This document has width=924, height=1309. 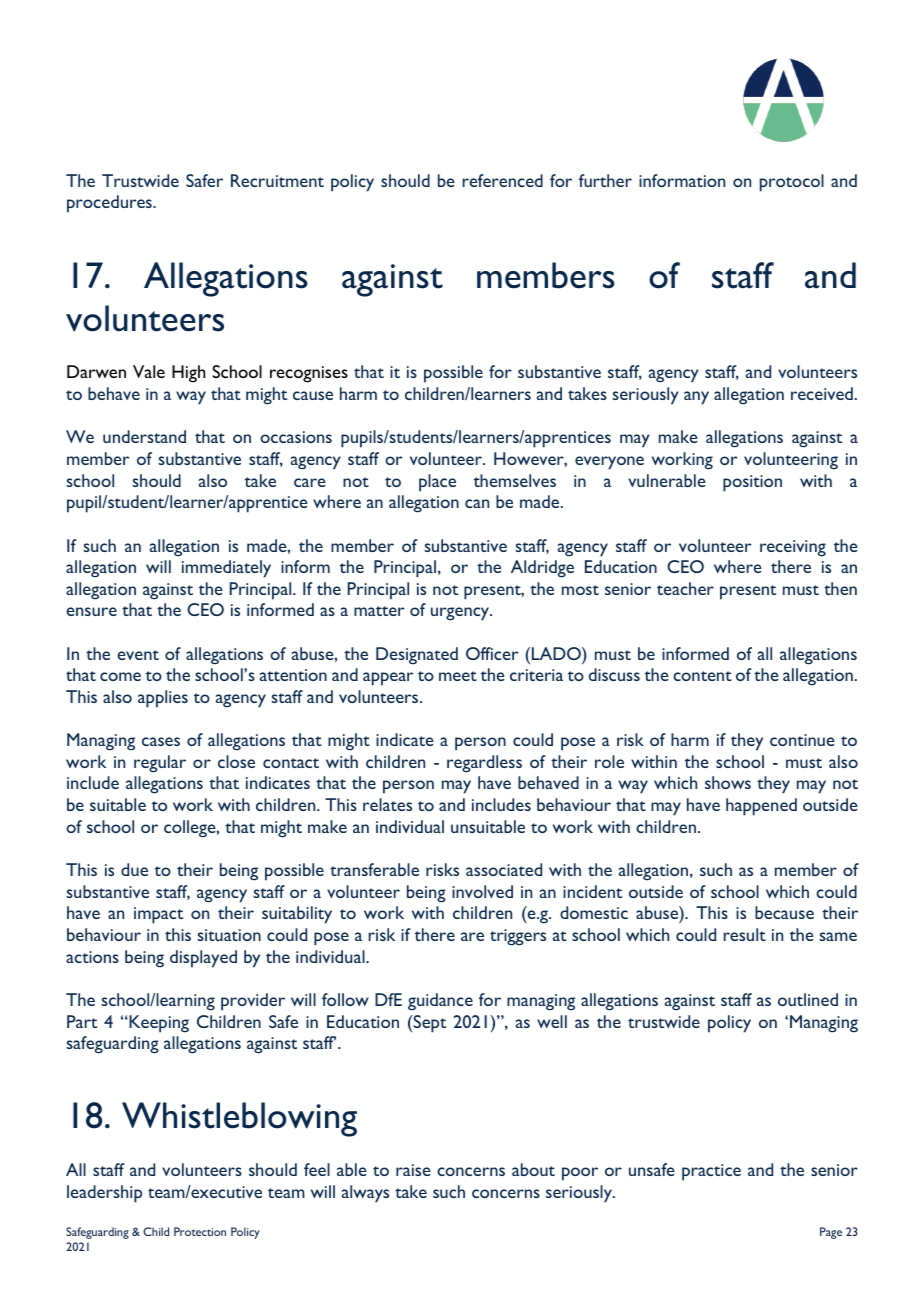 What do you see at coordinates (503, 180) in the document?
I see `referenced` at bounding box center [503, 180].
